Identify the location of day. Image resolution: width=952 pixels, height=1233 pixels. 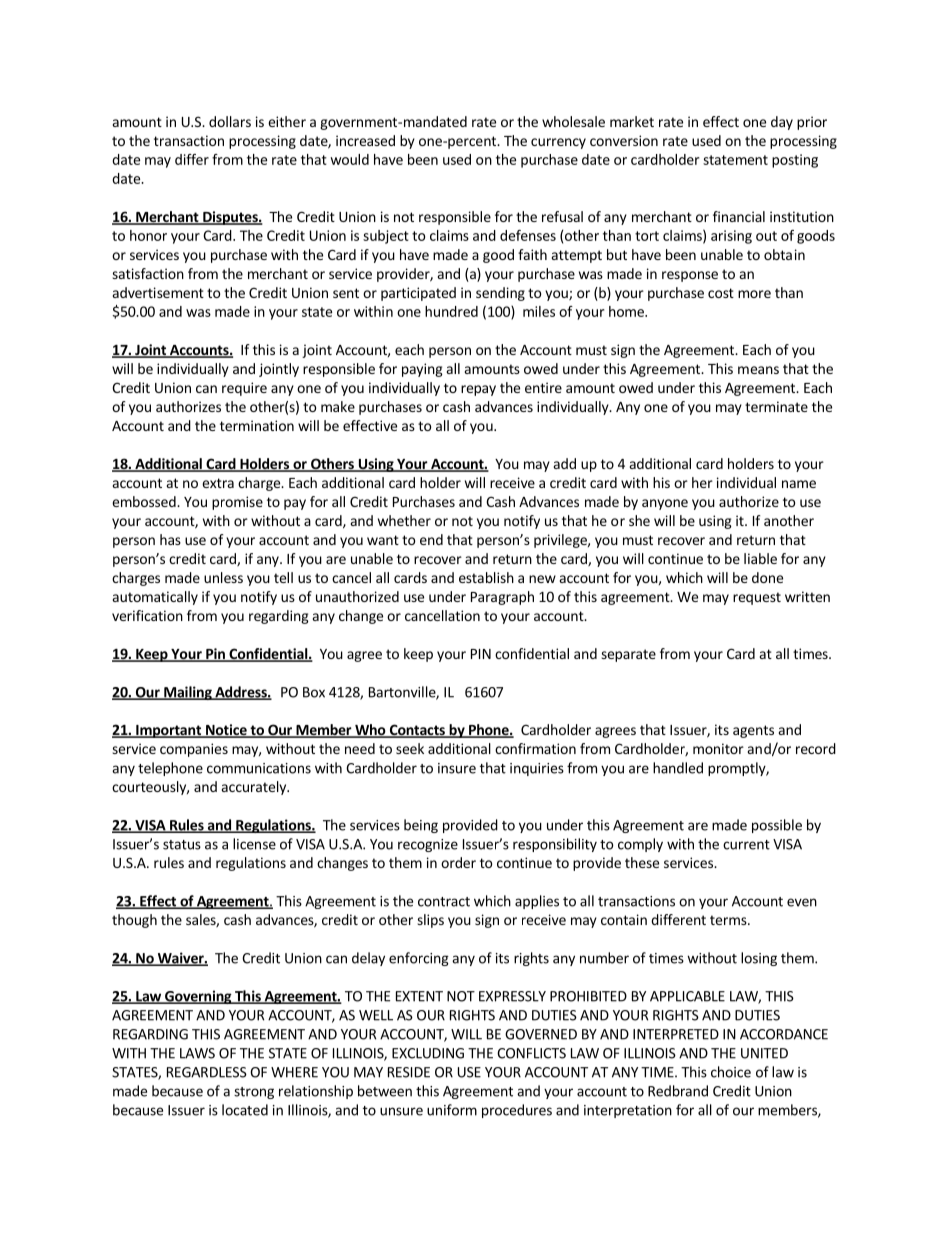
(782, 123).
